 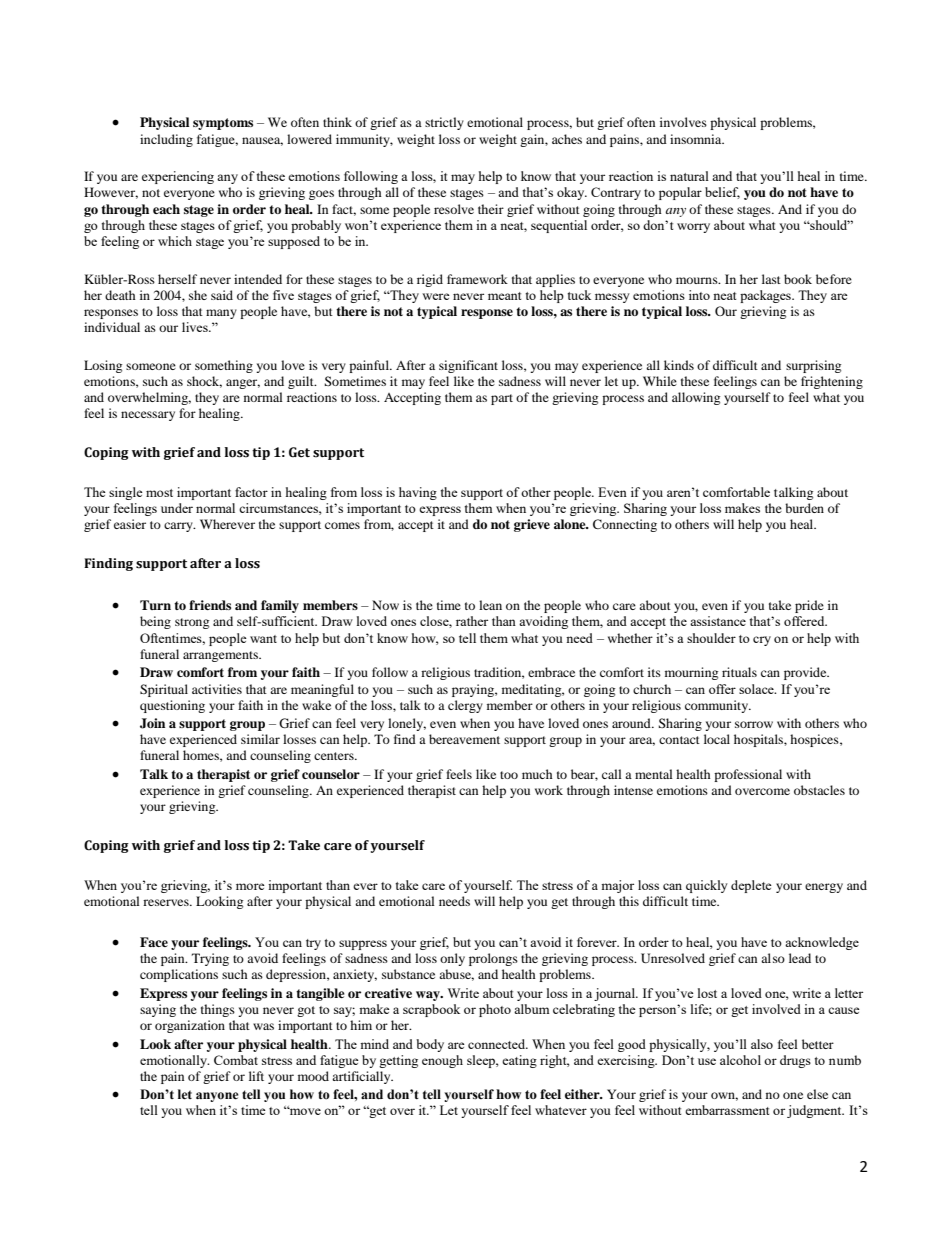 I want to click on clergy, so click(x=465, y=706).
